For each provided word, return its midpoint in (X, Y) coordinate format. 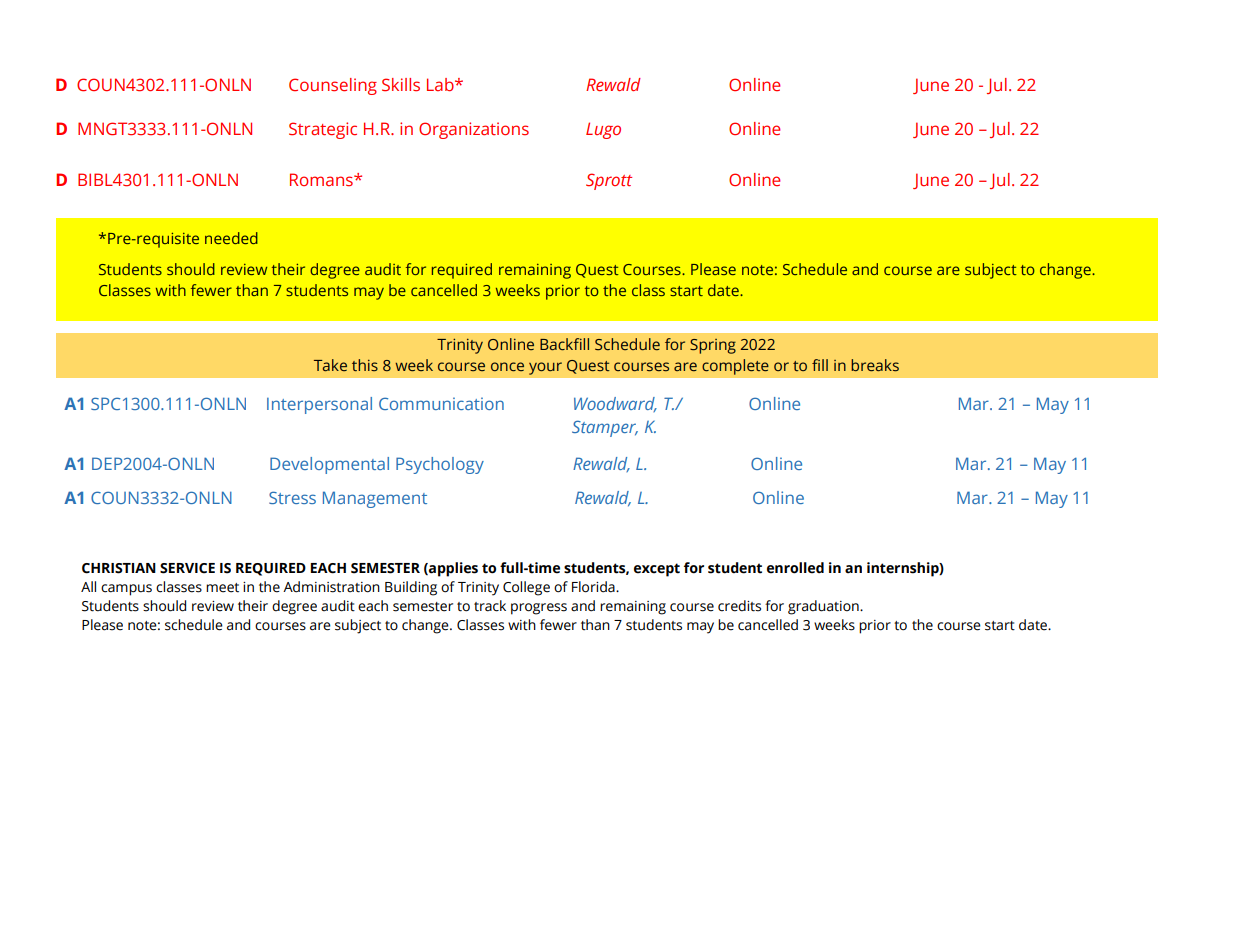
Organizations (474, 130)
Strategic (323, 130)
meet (222, 588)
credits (739, 606)
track (490, 606)
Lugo (603, 130)
